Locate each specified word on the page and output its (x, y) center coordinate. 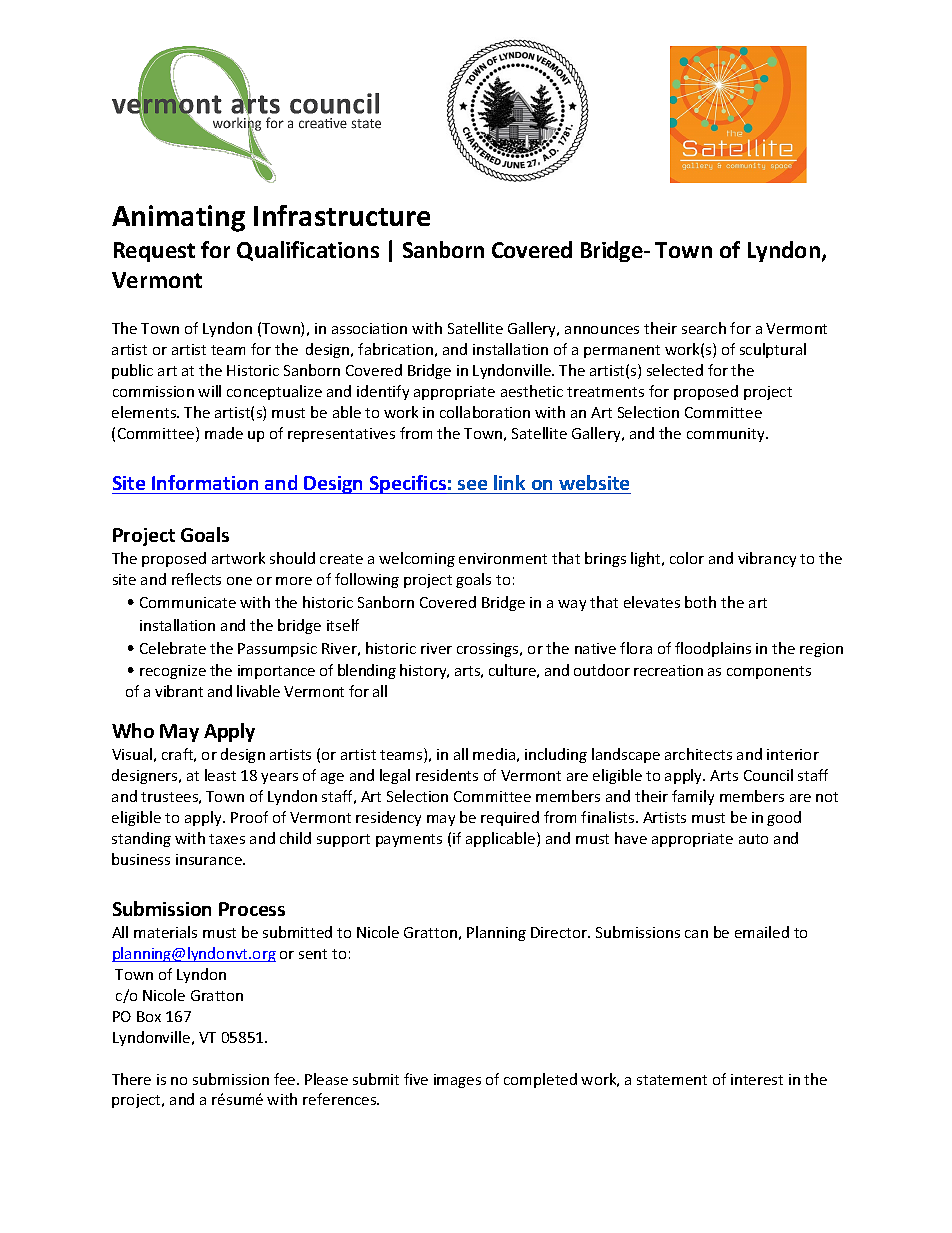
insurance (210, 859)
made (224, 433)
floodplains (713, 649)
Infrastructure (342, 215)
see (472, 485)
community (727, 435)
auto (753, 839)
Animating (178, 218)
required (510, 818)
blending (367, 671)
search (704, 328)
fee (286, 1079)
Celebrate (173, 648)
